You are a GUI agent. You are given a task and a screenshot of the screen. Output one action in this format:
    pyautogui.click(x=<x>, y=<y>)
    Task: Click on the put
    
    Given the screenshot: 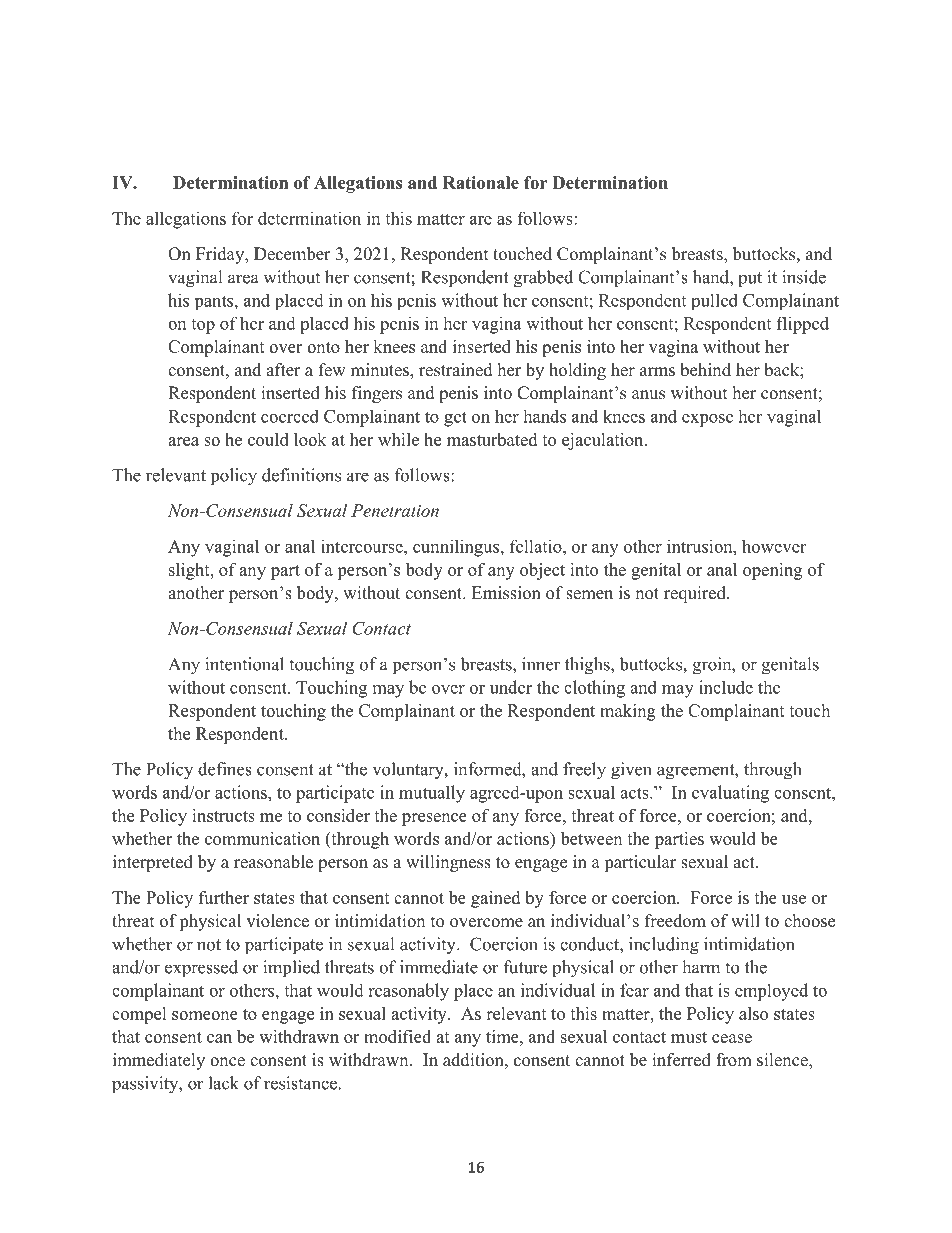 What is the action you would take?
    pyautogui.click(x=750, y=280)
